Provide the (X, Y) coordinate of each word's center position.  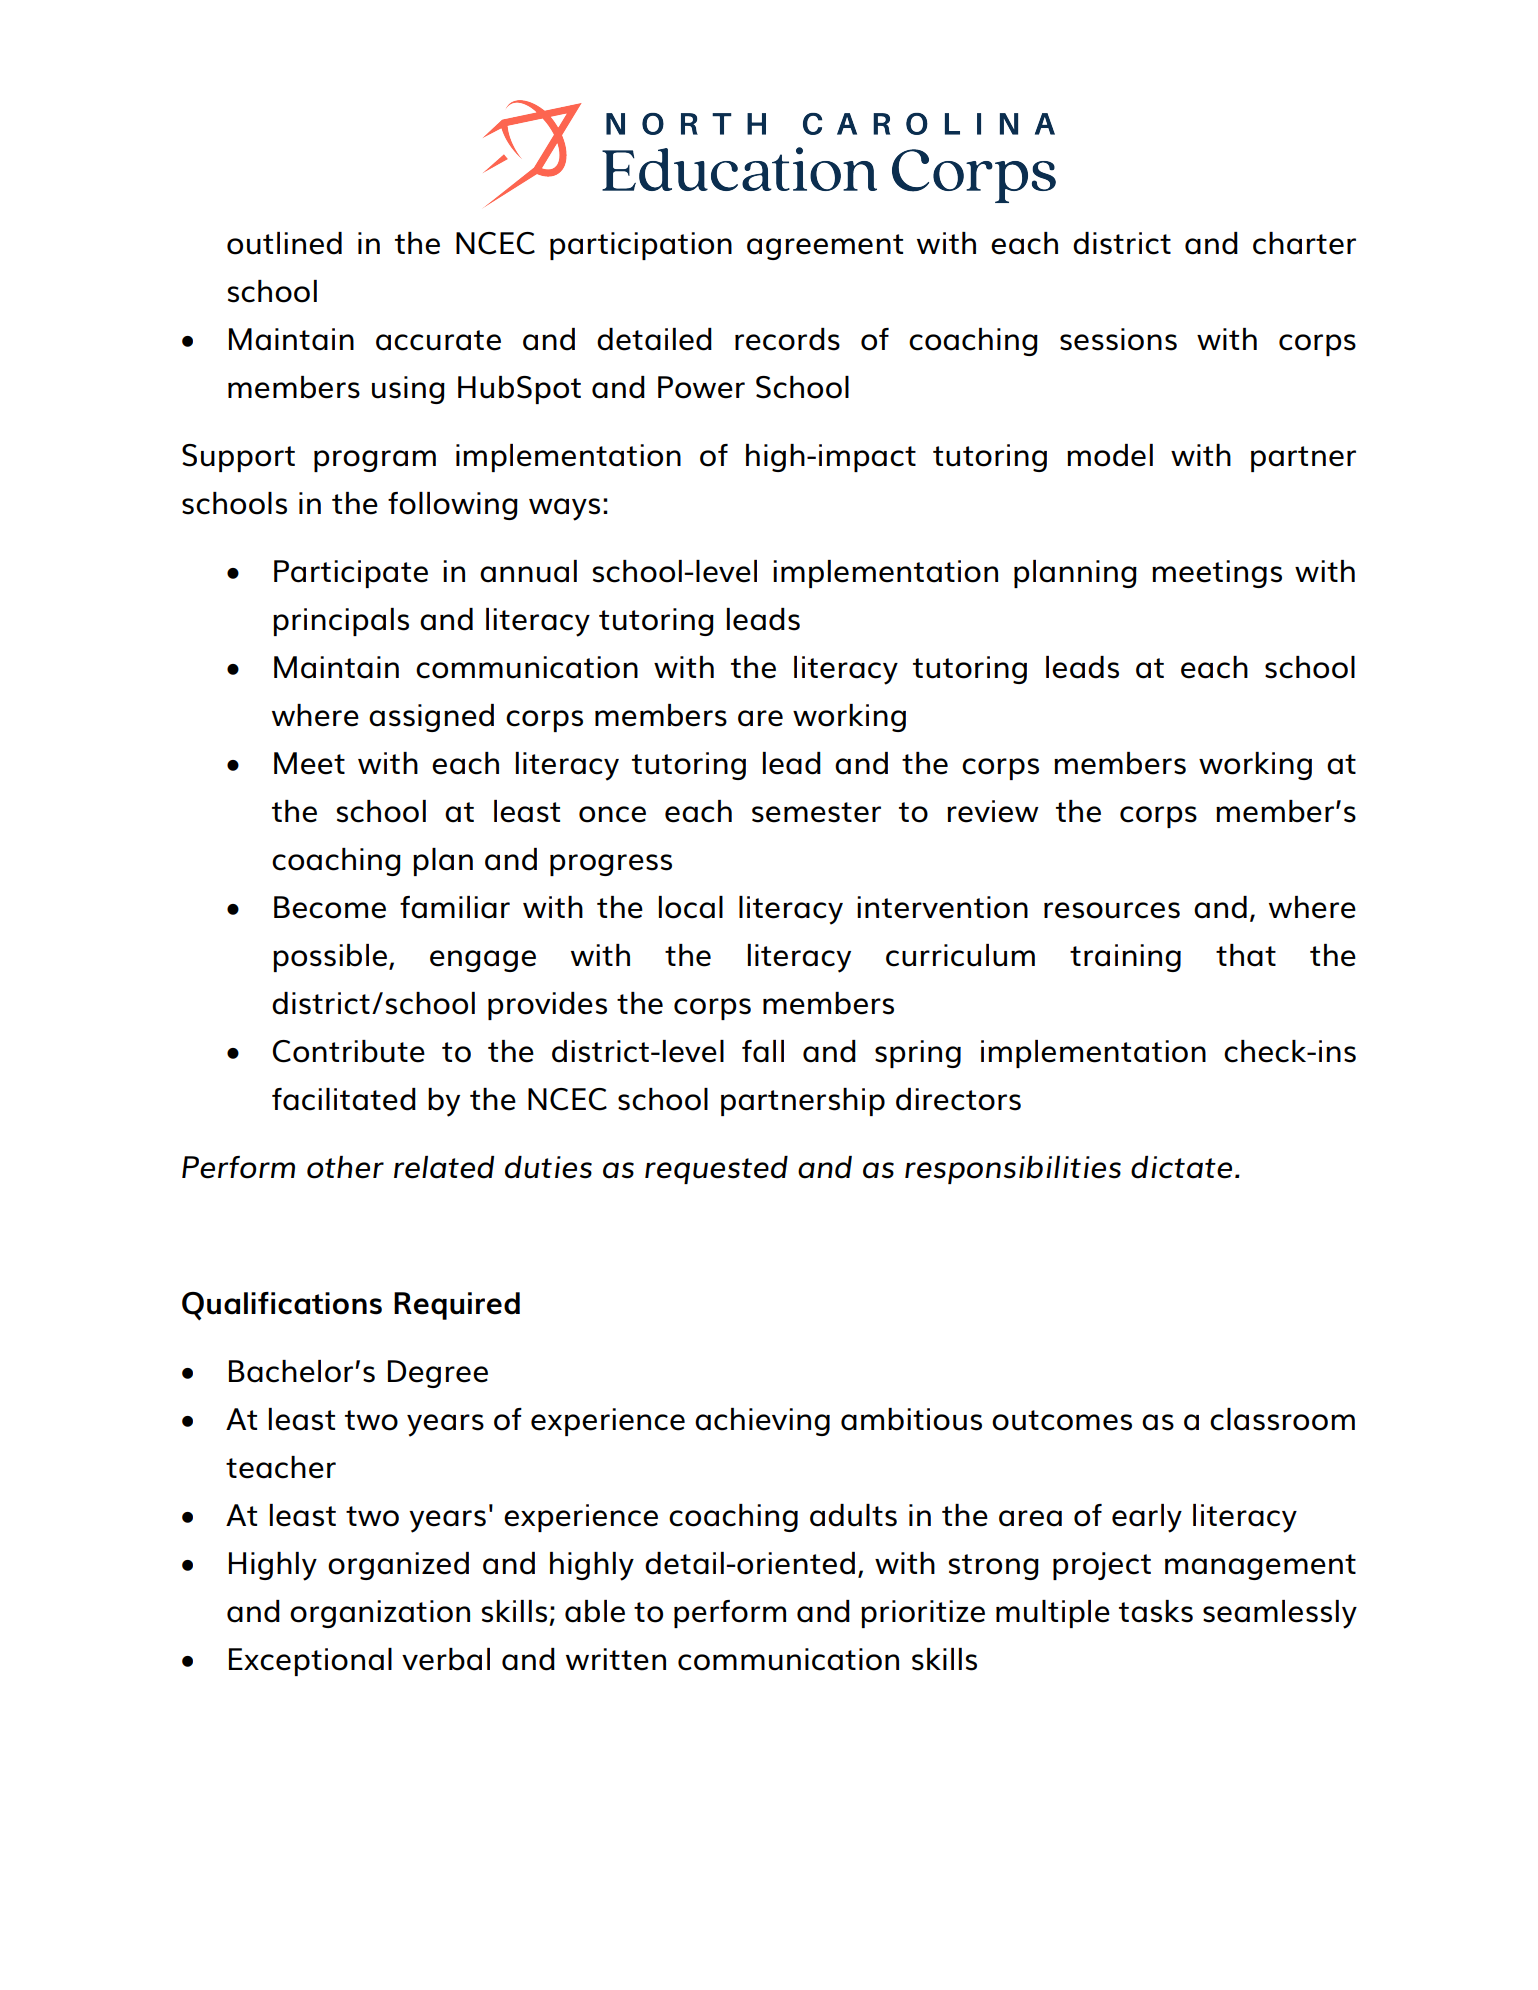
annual (528, 571)
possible (330, 958)
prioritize (923, 1614)
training (1125, 958)
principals (341, 622)
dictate (1181, 1167)
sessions (1118, 339)
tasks (1156, 1611)
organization (380, 1614)
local (691, 907)
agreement (825, 247)
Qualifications (282, 1306)
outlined (284, 243)
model (1110, 455)
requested (716, 1170)
